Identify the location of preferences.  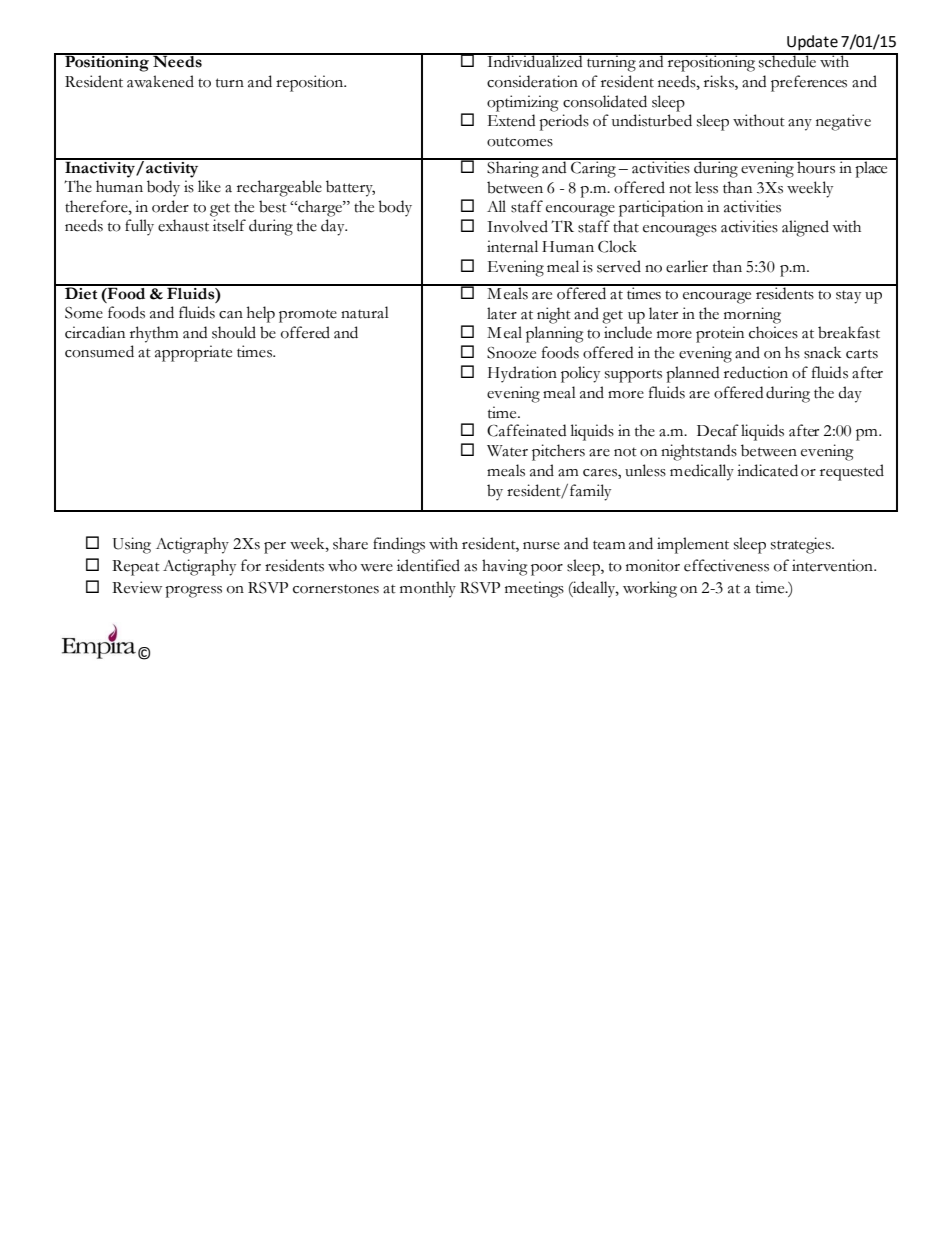
(809, 83).
